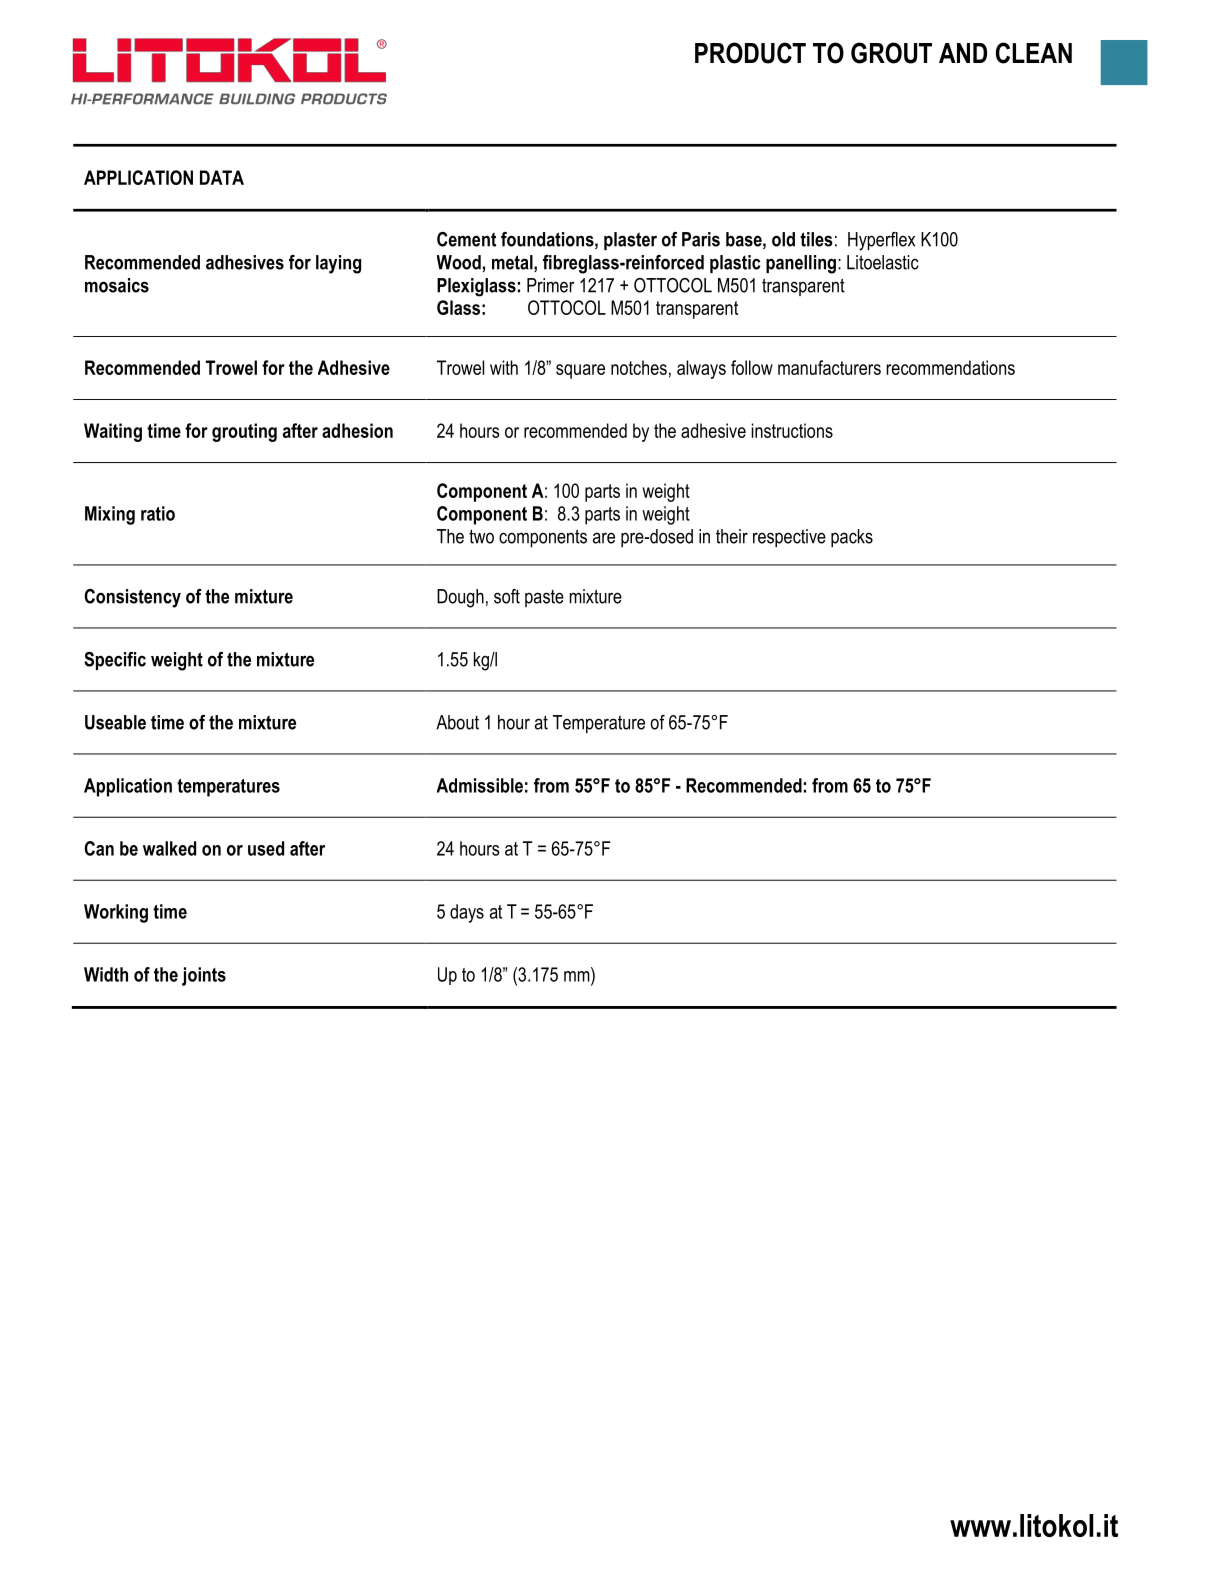 The width and height of the screenshot is (1217, 1575). I want to click on two, so click(481, 536).
